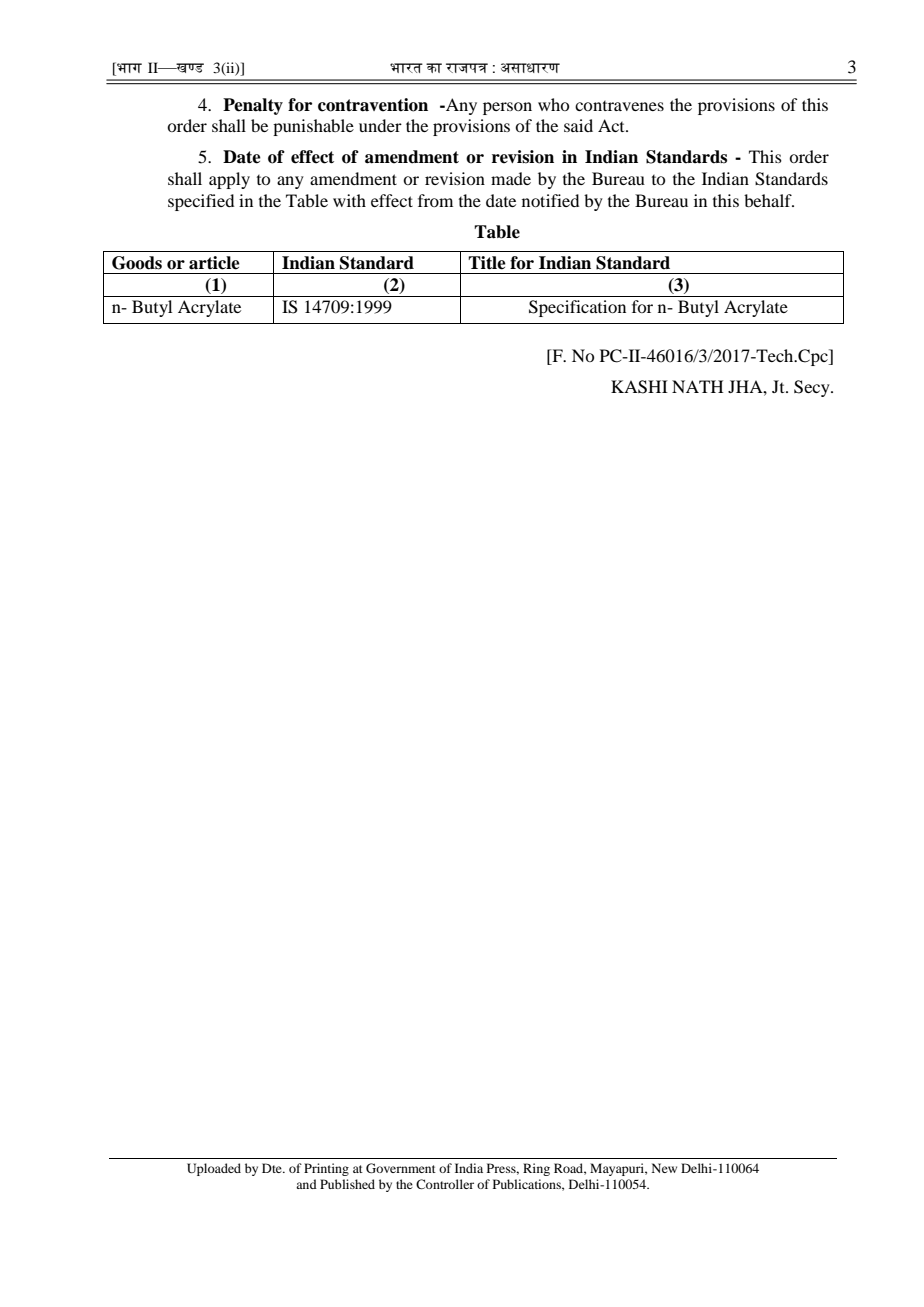 This image has height=1307, width=924. I want to click on Penalty, so click(253, 106).
